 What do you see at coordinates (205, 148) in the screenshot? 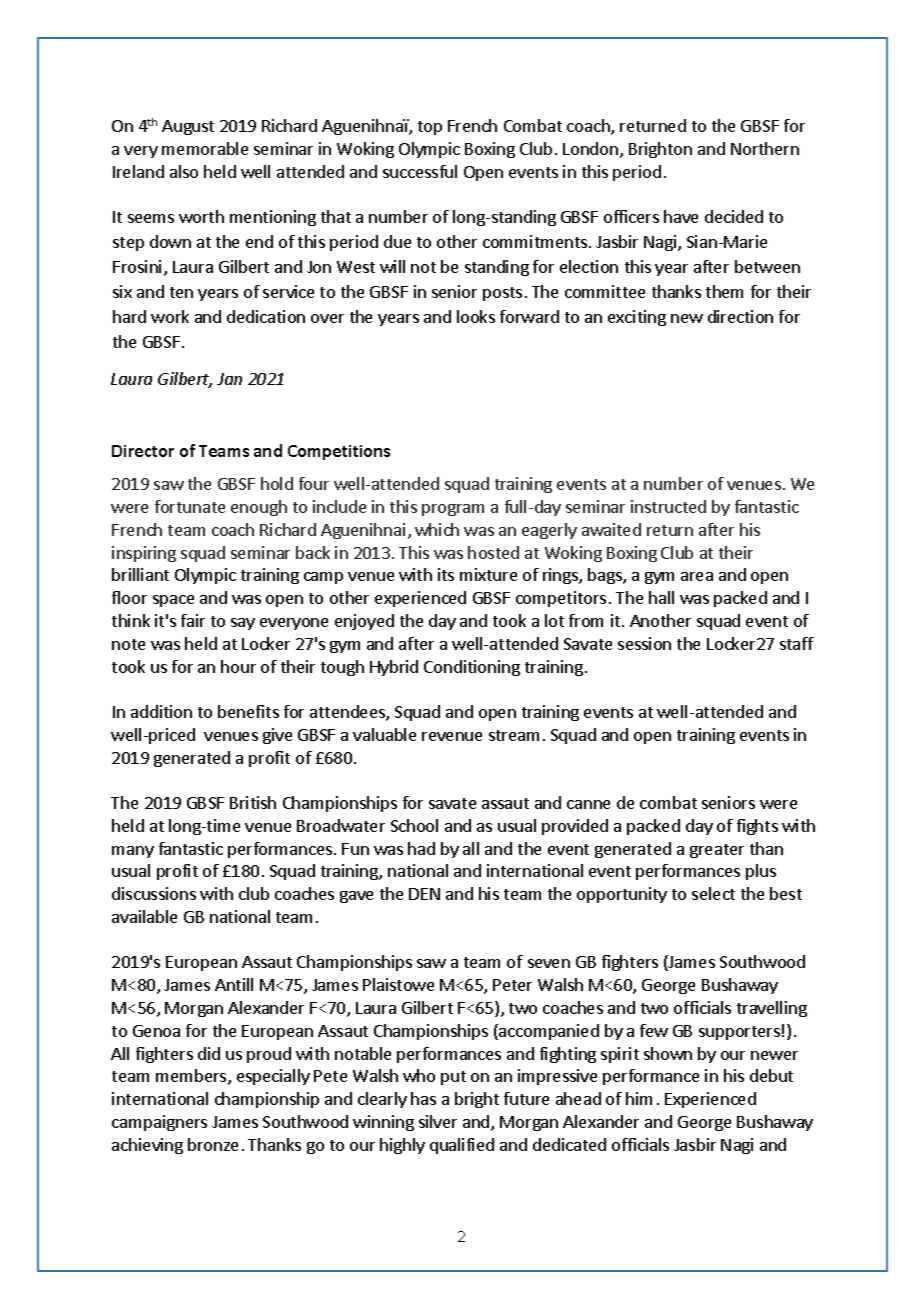
I see `memorable` at bounding box center [205, 148].
